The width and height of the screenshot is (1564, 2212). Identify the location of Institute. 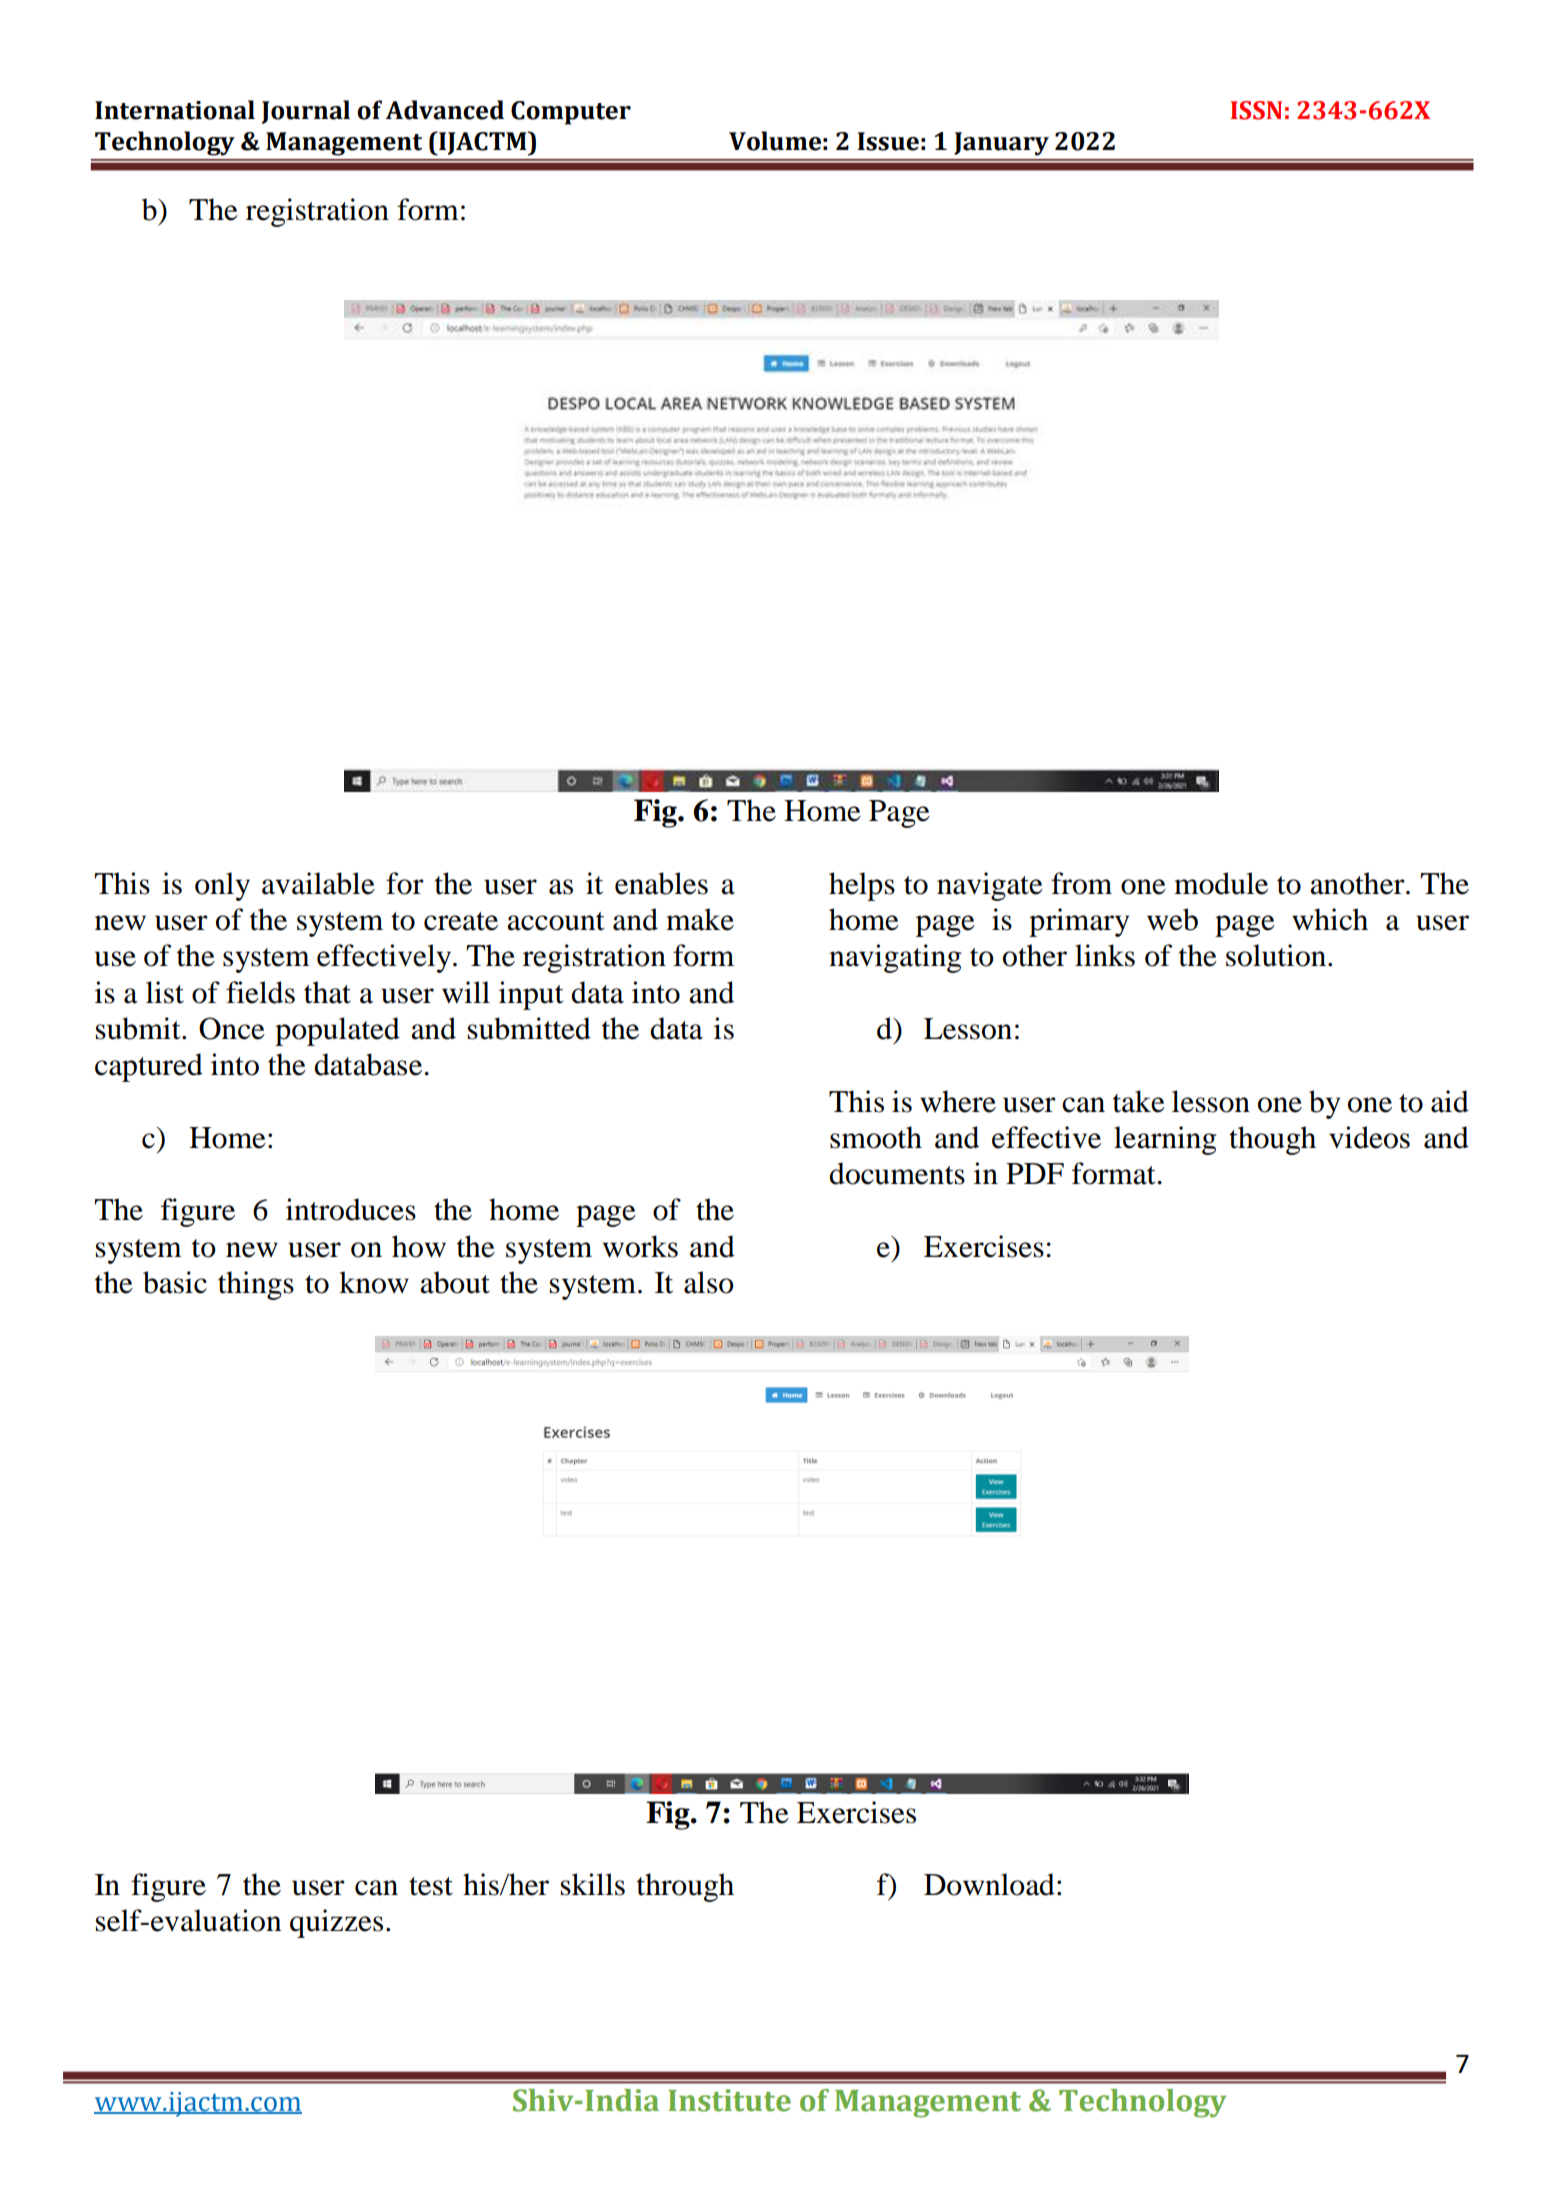
(729, 2100).
